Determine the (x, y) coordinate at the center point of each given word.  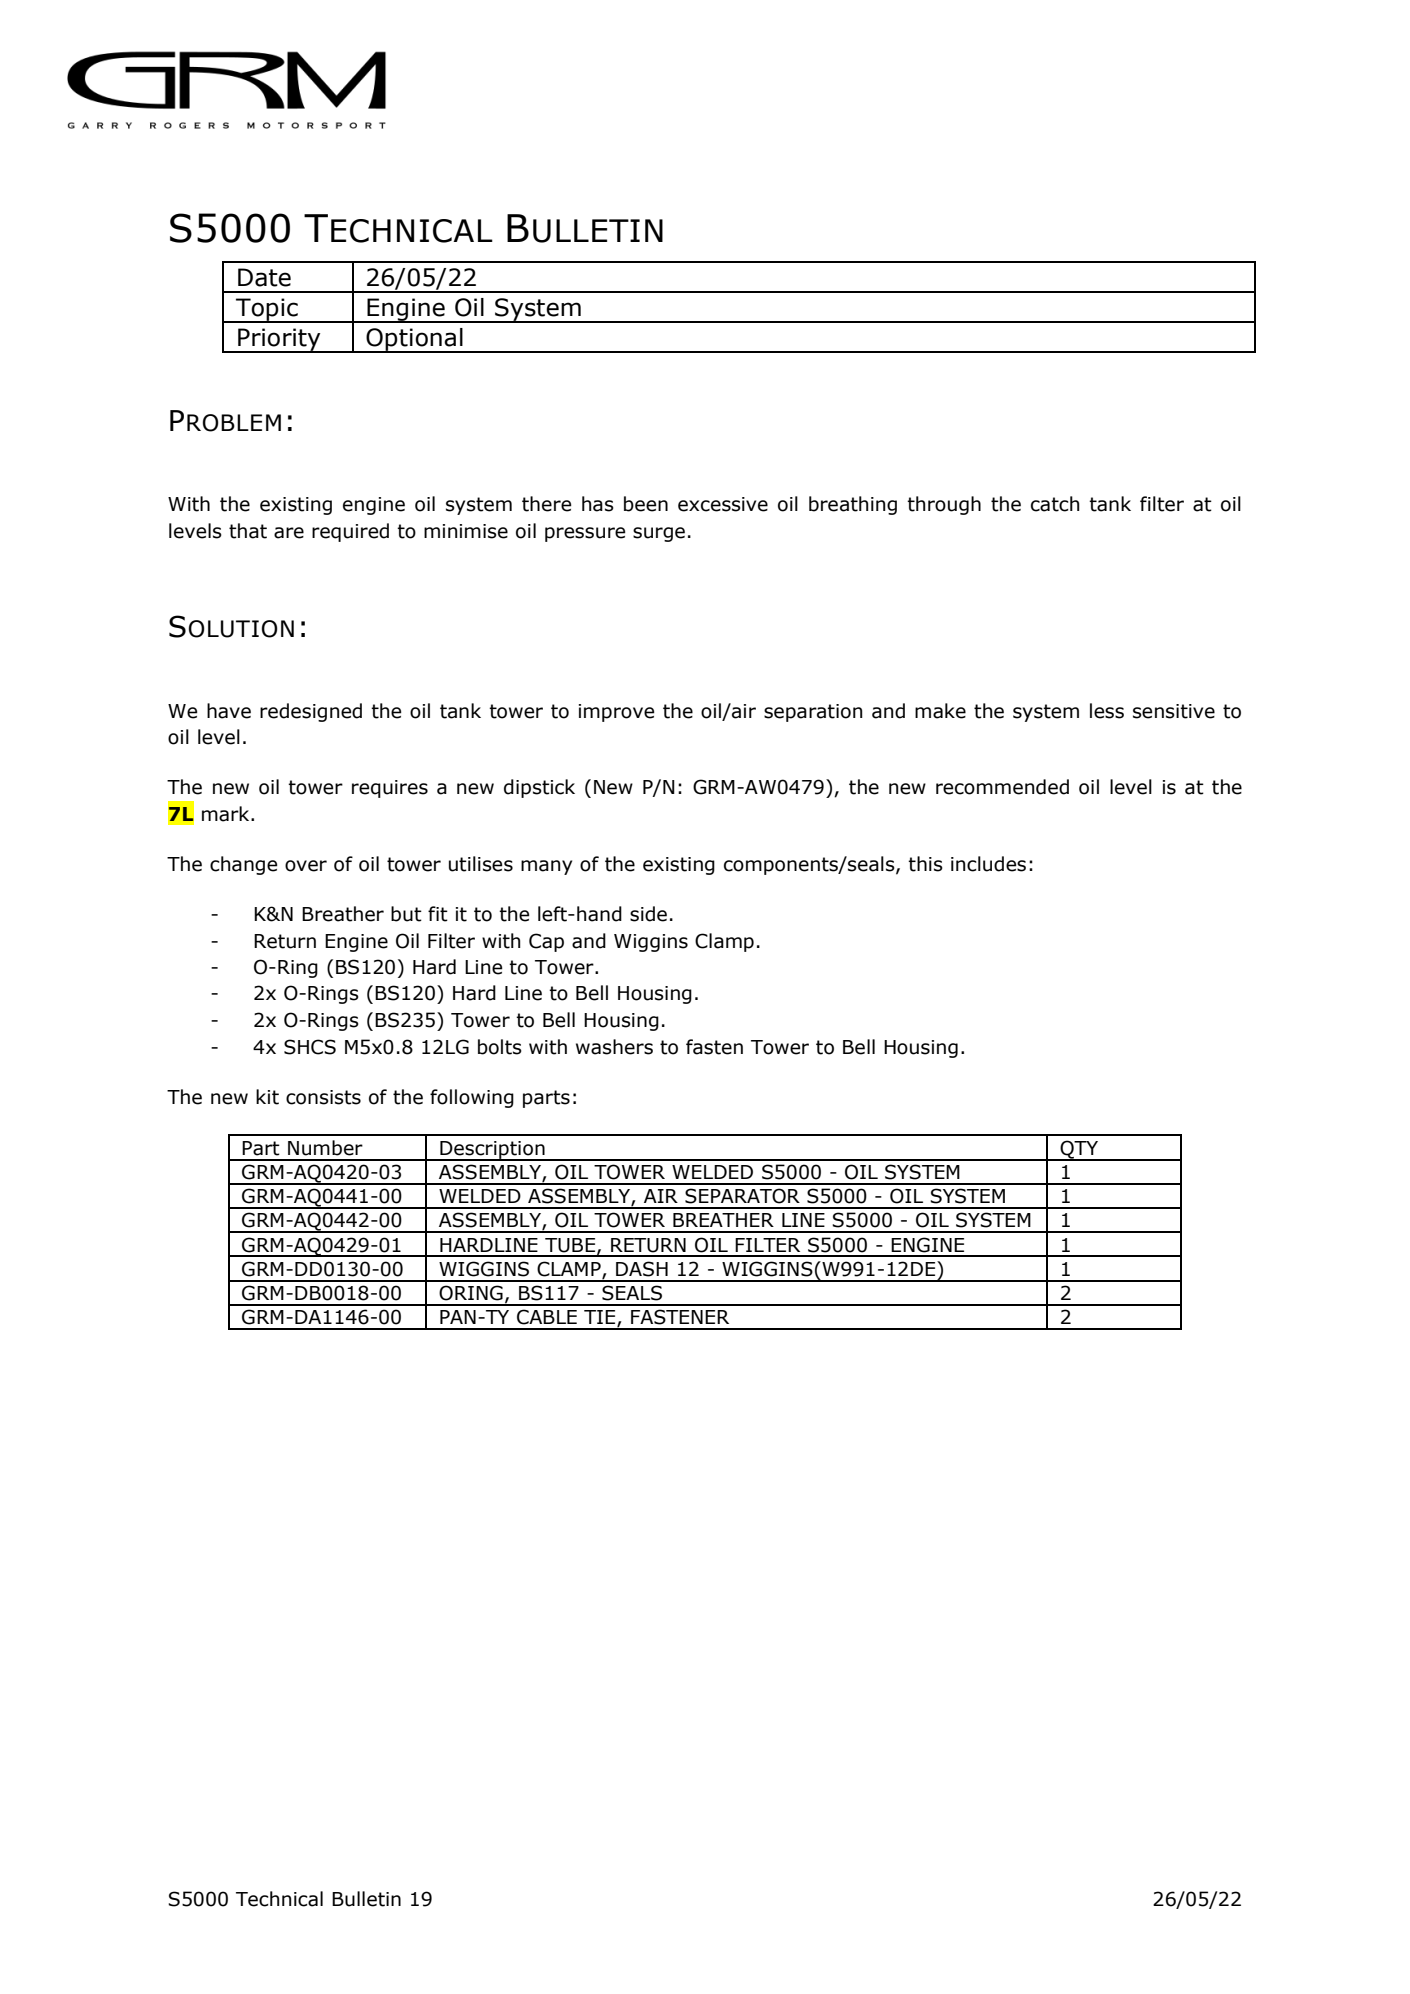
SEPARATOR (742, 1196)
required (350, 532)
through (944, 505)
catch (1055, 504)
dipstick (539, 788)
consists (323, 1097)
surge (659, 534)
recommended (1002, 787)
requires (390, 789)
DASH (642, 1269)
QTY (1079, 1150)
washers (614, 1047)
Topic (267, 310)
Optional (414, 340)
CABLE (547, 1317)
